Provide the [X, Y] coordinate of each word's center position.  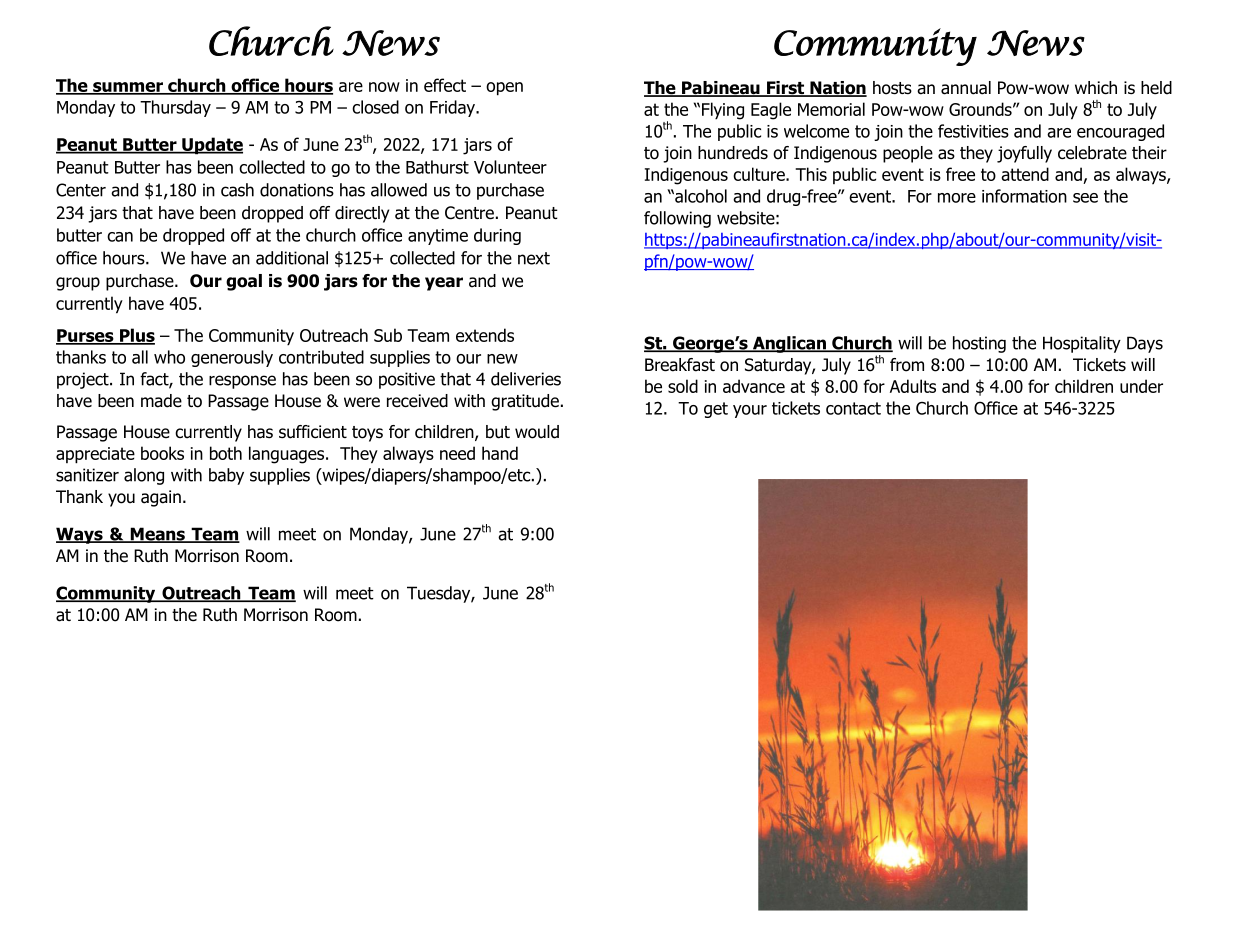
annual [966, 88]
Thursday [175, 108]
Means [157, 535]
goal [244, 282]
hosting [979, 344]
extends [485, 335]
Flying [723, 111]
